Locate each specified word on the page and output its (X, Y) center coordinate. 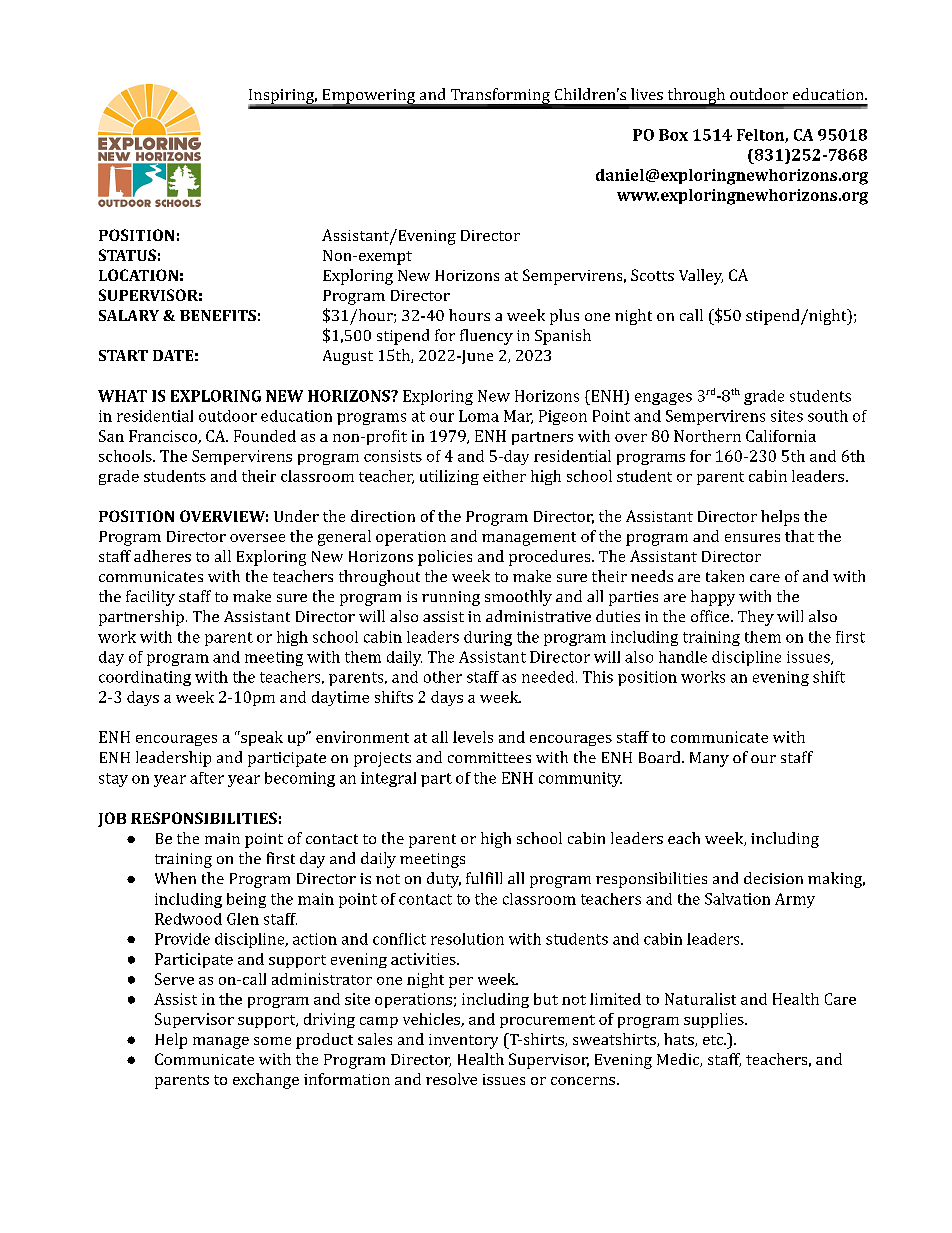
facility (150, 598)
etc (714, 1040)
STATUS (127, 255)
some (272, 1041)
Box (673, 135)
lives (647, 94)
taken (725, 576)
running (451, 598)
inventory (463, 1041)
